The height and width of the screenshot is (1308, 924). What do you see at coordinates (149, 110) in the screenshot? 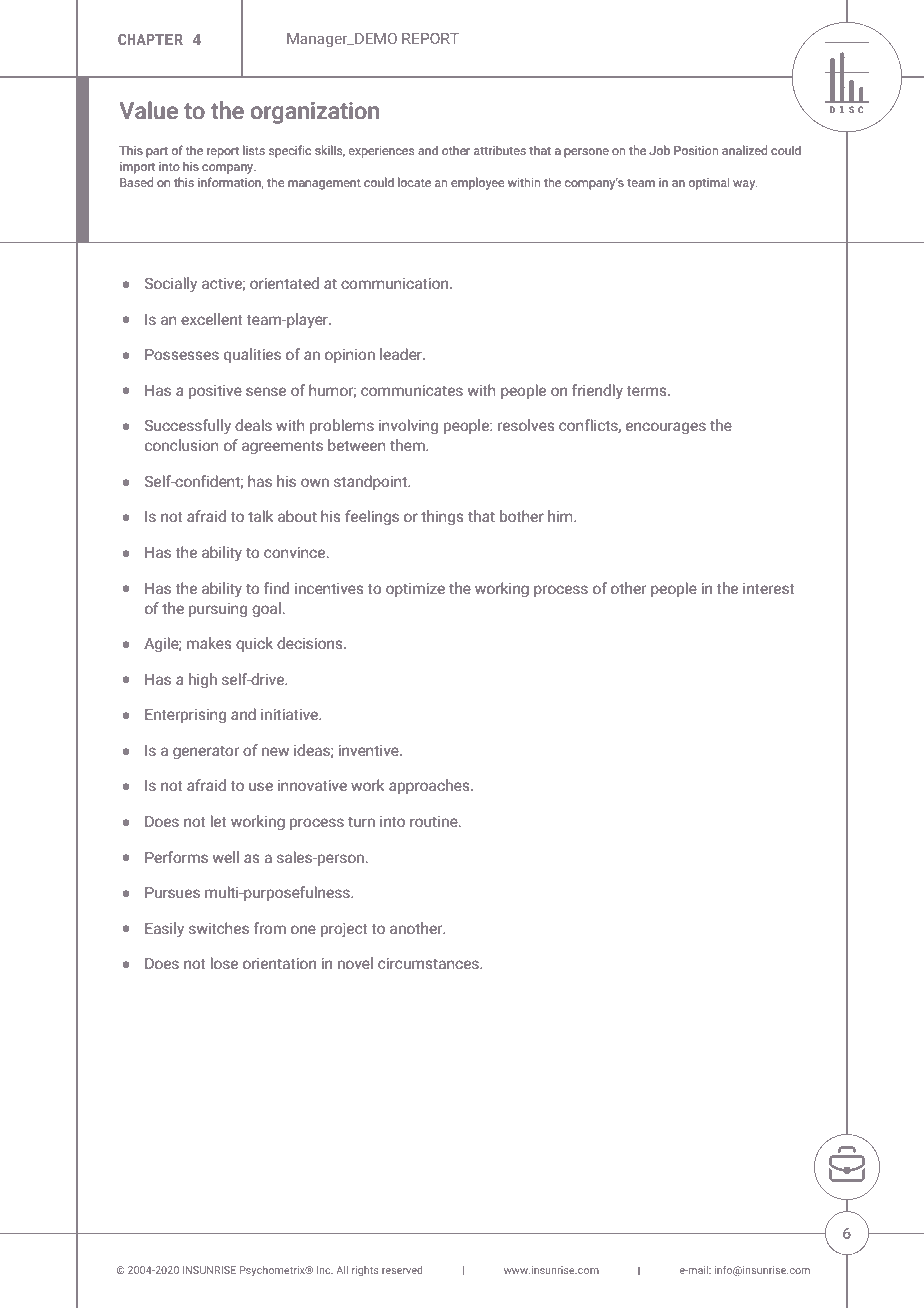
I see `Value` at bounding box center [149, 110].
